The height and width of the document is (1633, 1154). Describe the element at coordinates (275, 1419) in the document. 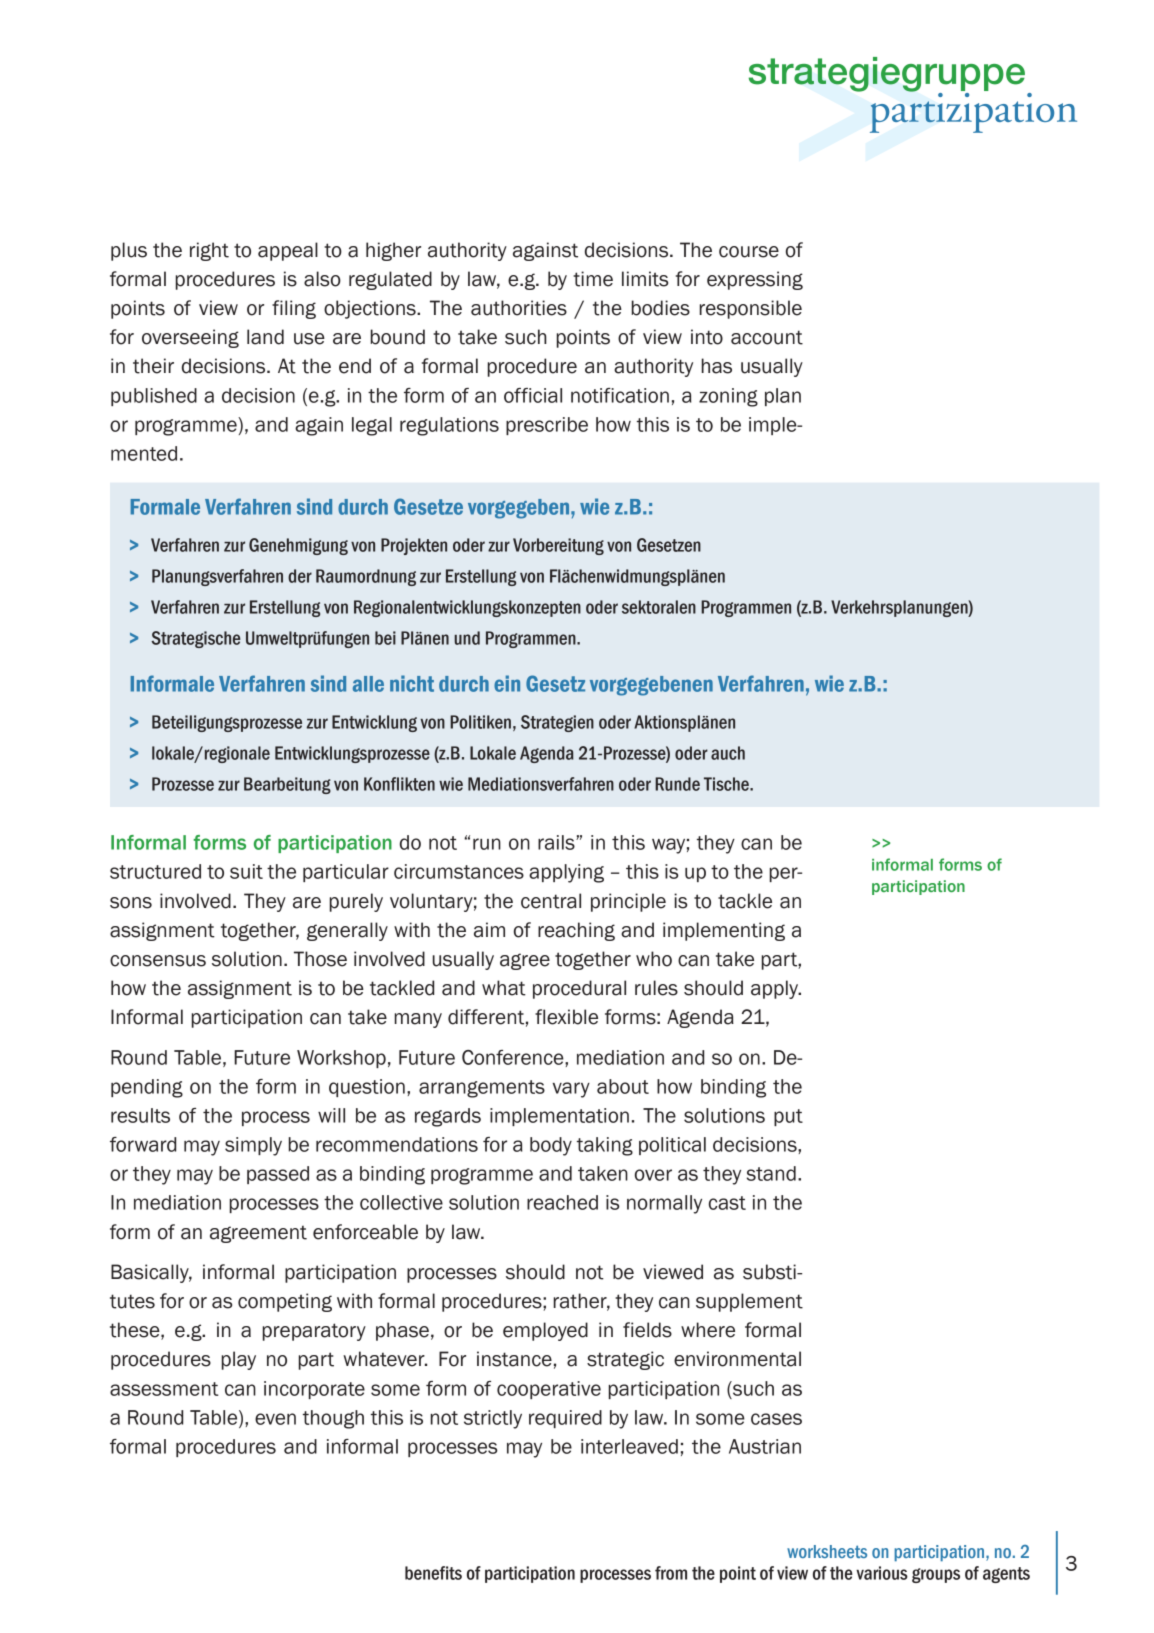

I see `even` at that location.
